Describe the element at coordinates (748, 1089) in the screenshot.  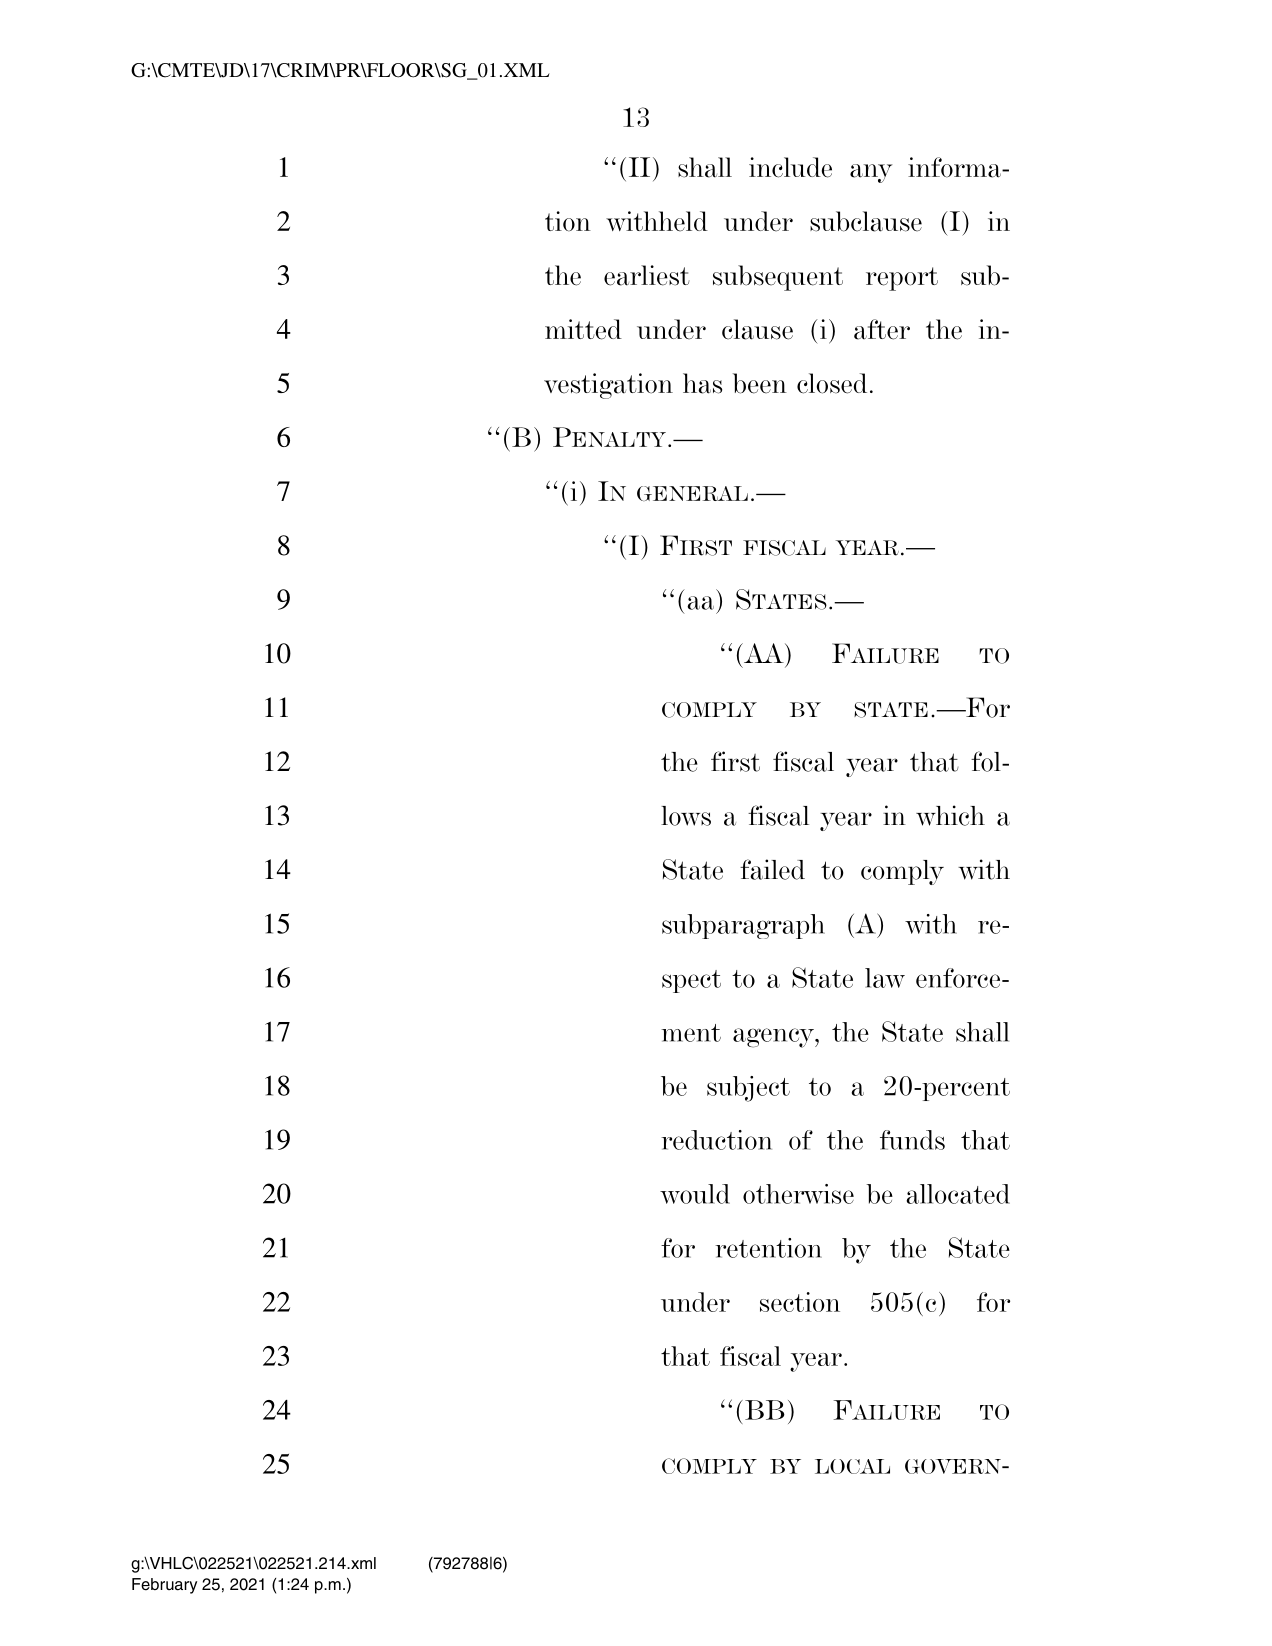
I see `subject` at that location.
